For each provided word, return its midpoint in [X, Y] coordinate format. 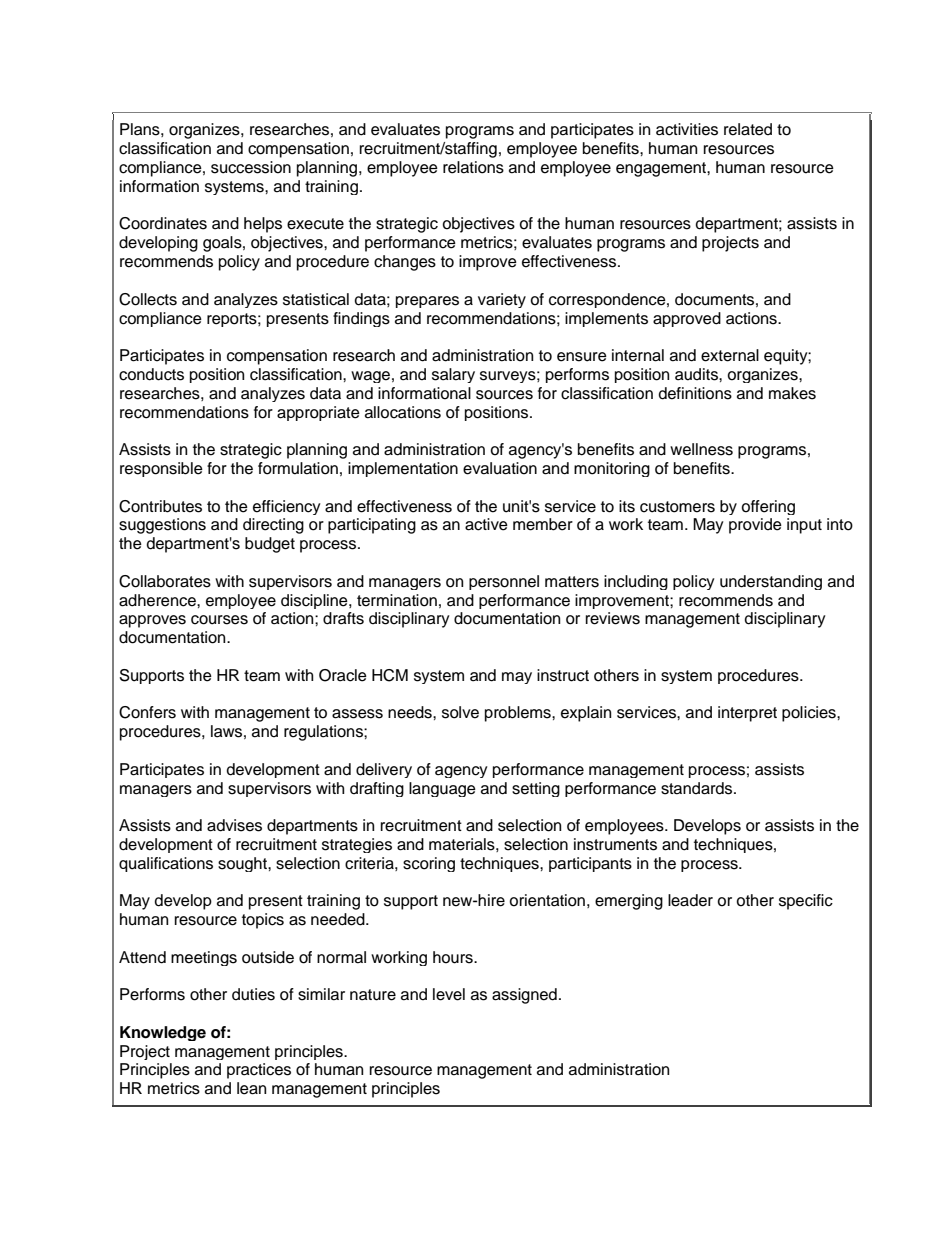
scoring [429, 864]
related [748, 129]
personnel [504, 582]
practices [259, 1071]
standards [698, 788]
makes [792, 393]
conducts [151, 374]
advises [234, 825]
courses [219, 620]
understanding [771, 582]
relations [473, 167]
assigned [524, 996]
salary [453, 375]
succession [251, 167]
